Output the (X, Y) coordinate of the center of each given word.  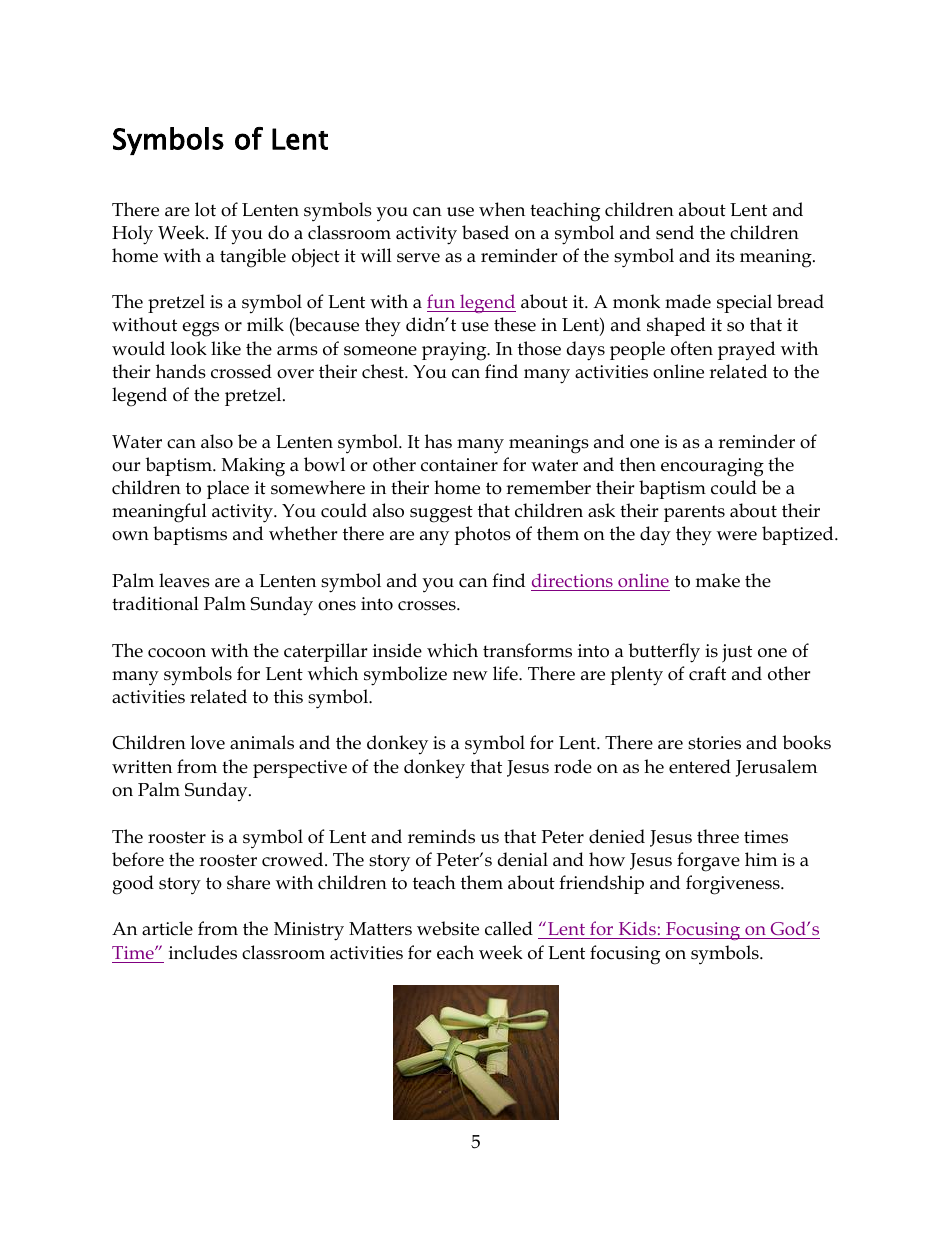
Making (253, 467)
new (470, 676)
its (725, 256)
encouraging (712, 467)
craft (707, 673)
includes (203, 952)
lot (205, 209)
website (448, 928)
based (485, 232)
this (288, 696)
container (459, 465)
